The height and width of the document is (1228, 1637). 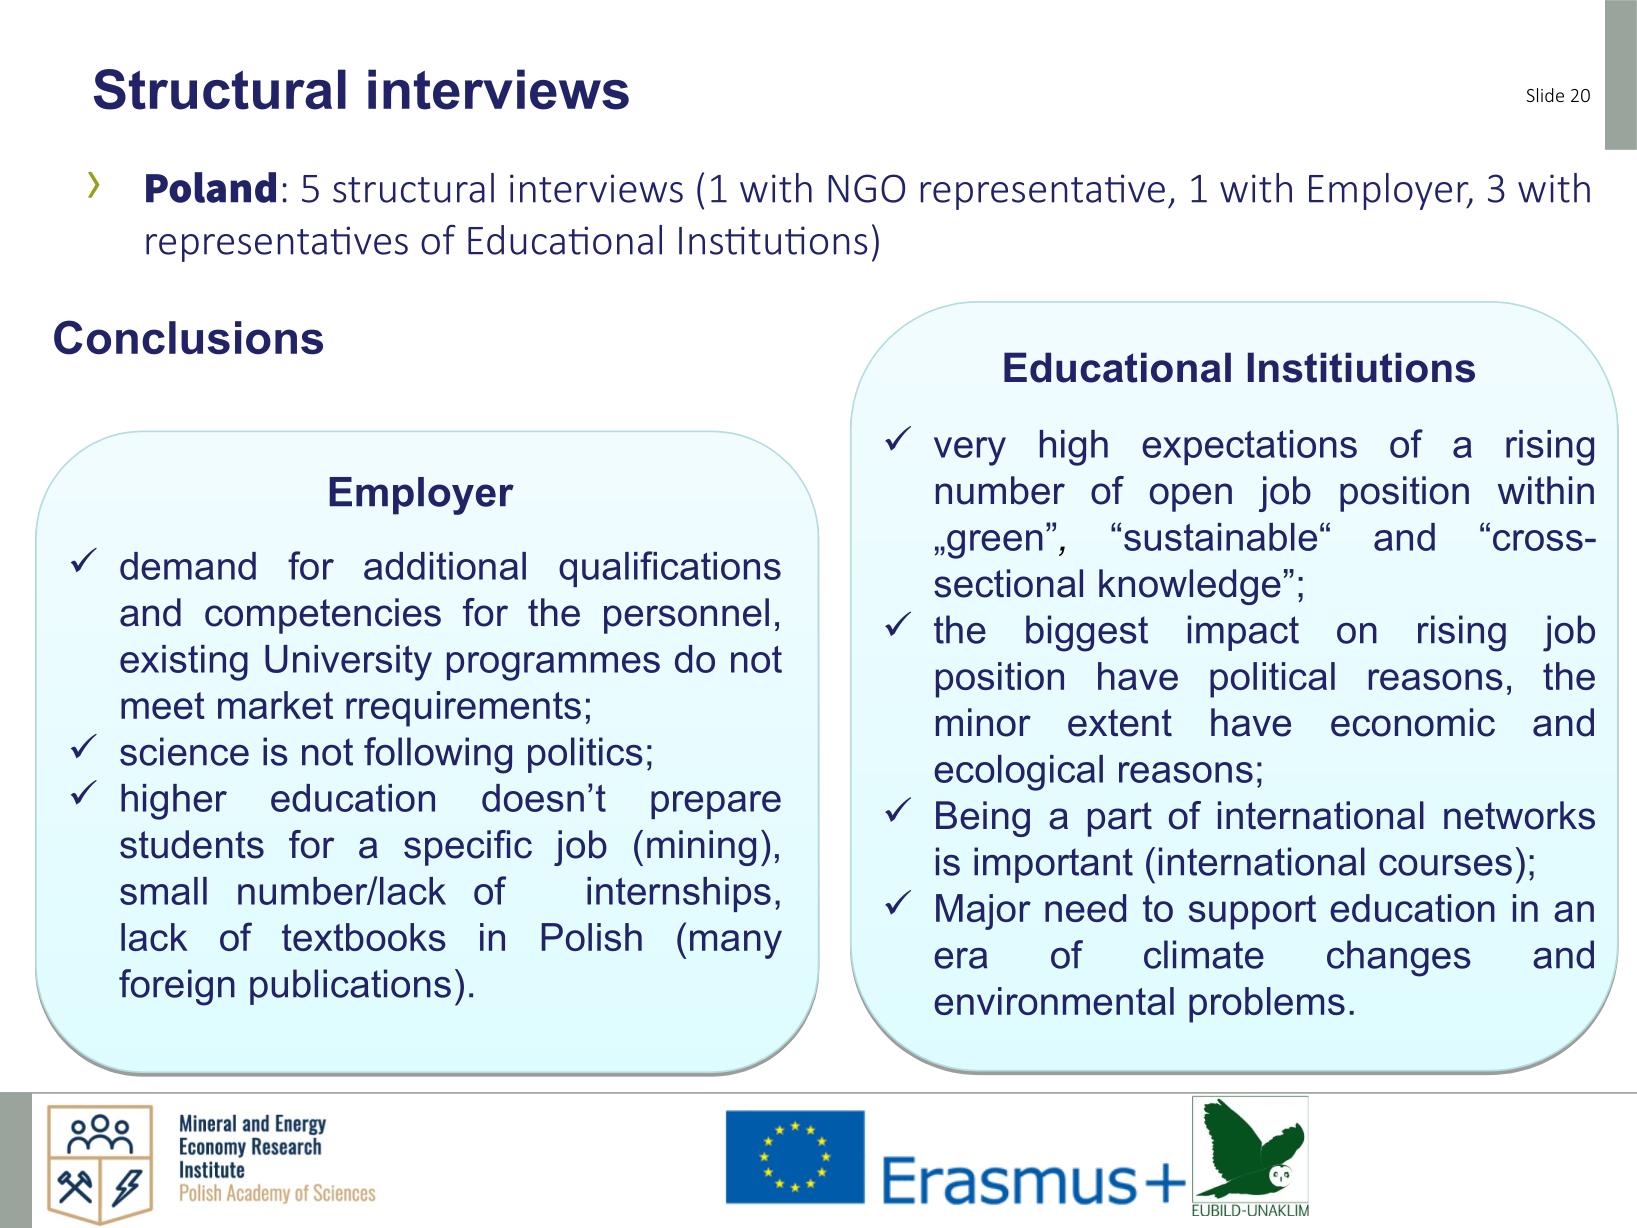 I want to click on NGO, so click(x=866, y=188).
